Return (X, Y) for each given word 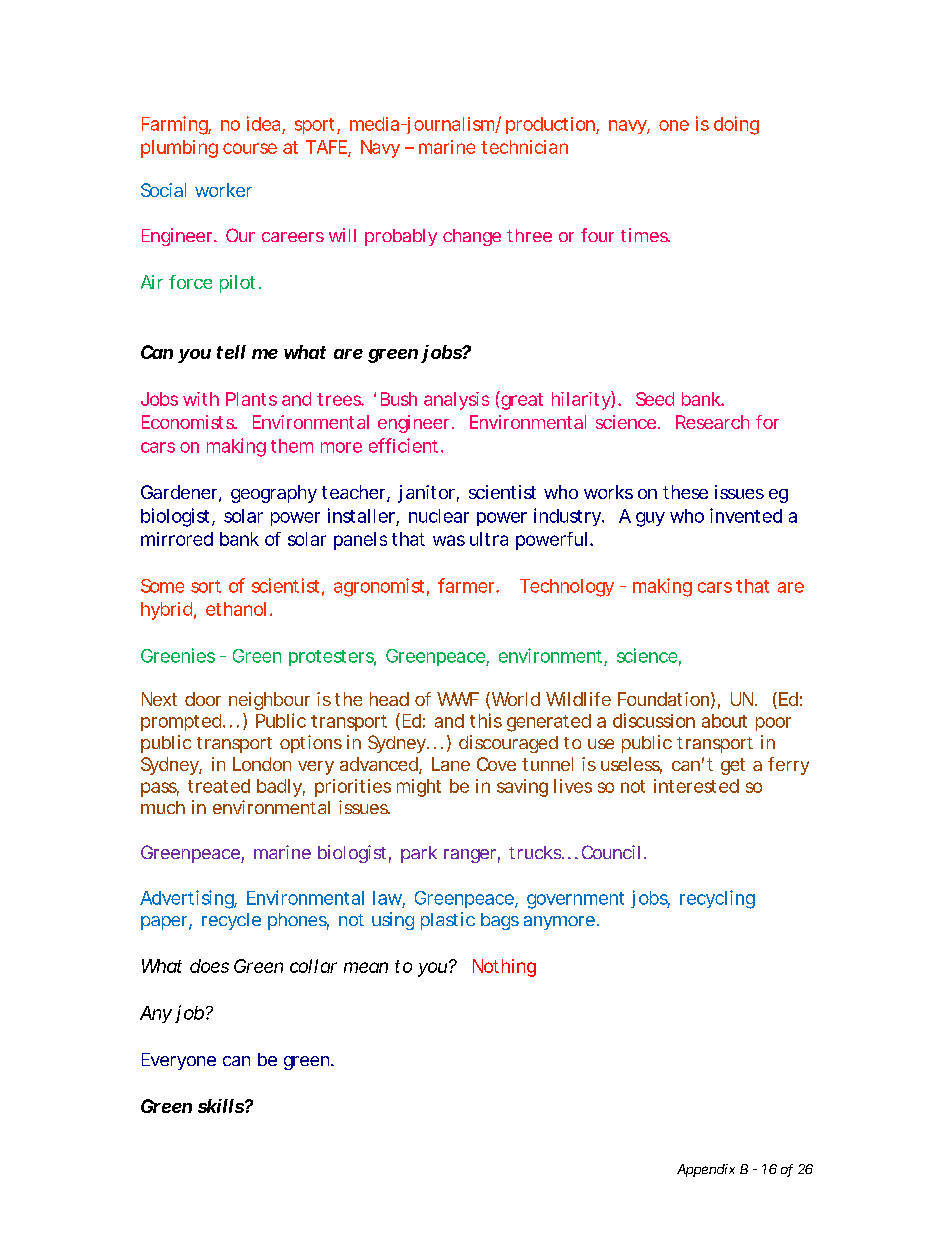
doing (736, 125)
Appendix (706, 1170)
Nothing (504, 968)
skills (222, 1106)
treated (219, 786)
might (419, 788)
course (250, 148)
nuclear (439, 516)
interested (696, 786)
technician (524, 147)
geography (274, 494)
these (685, 492)
